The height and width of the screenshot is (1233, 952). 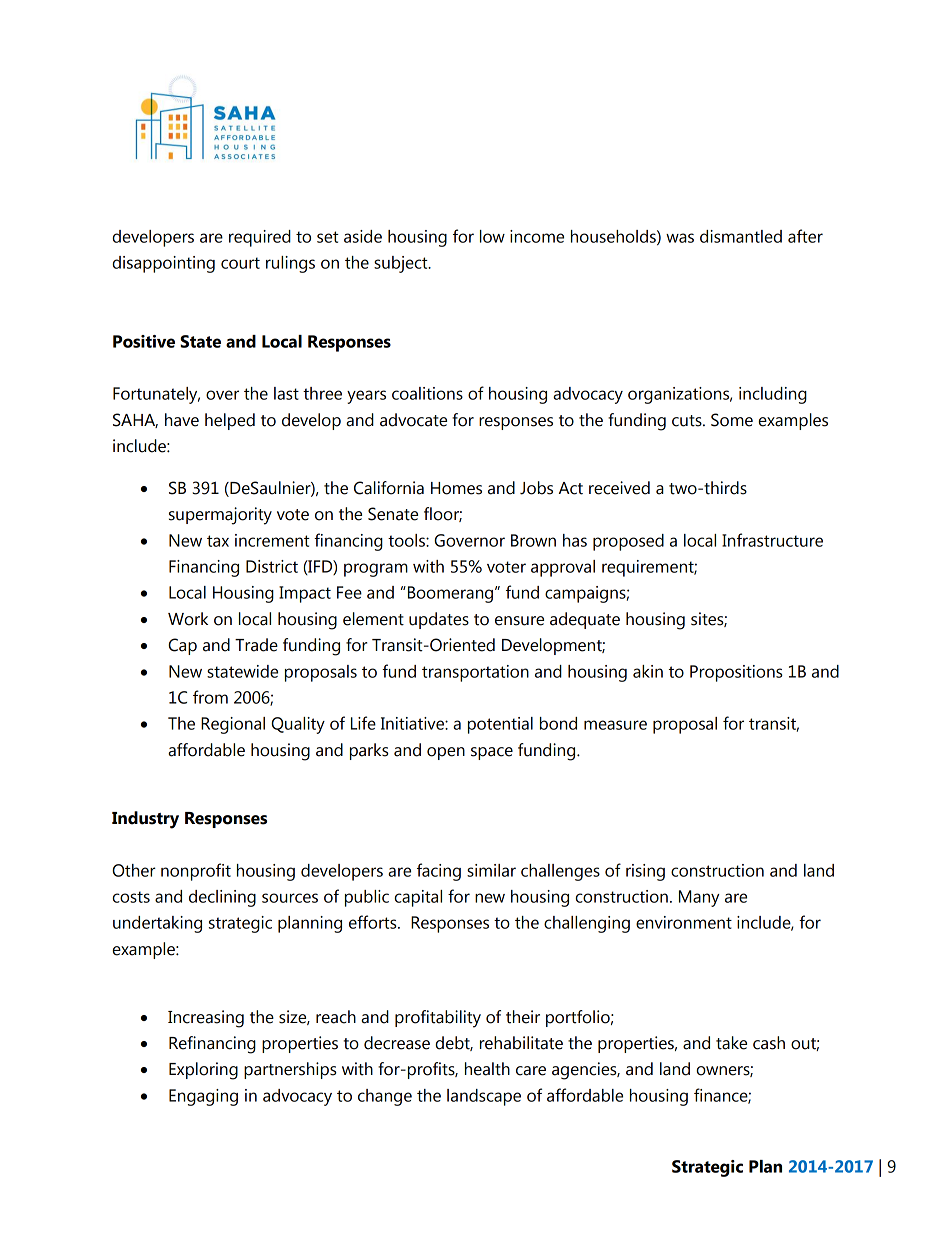 I want to click on from, so click(x=210, y=697).
